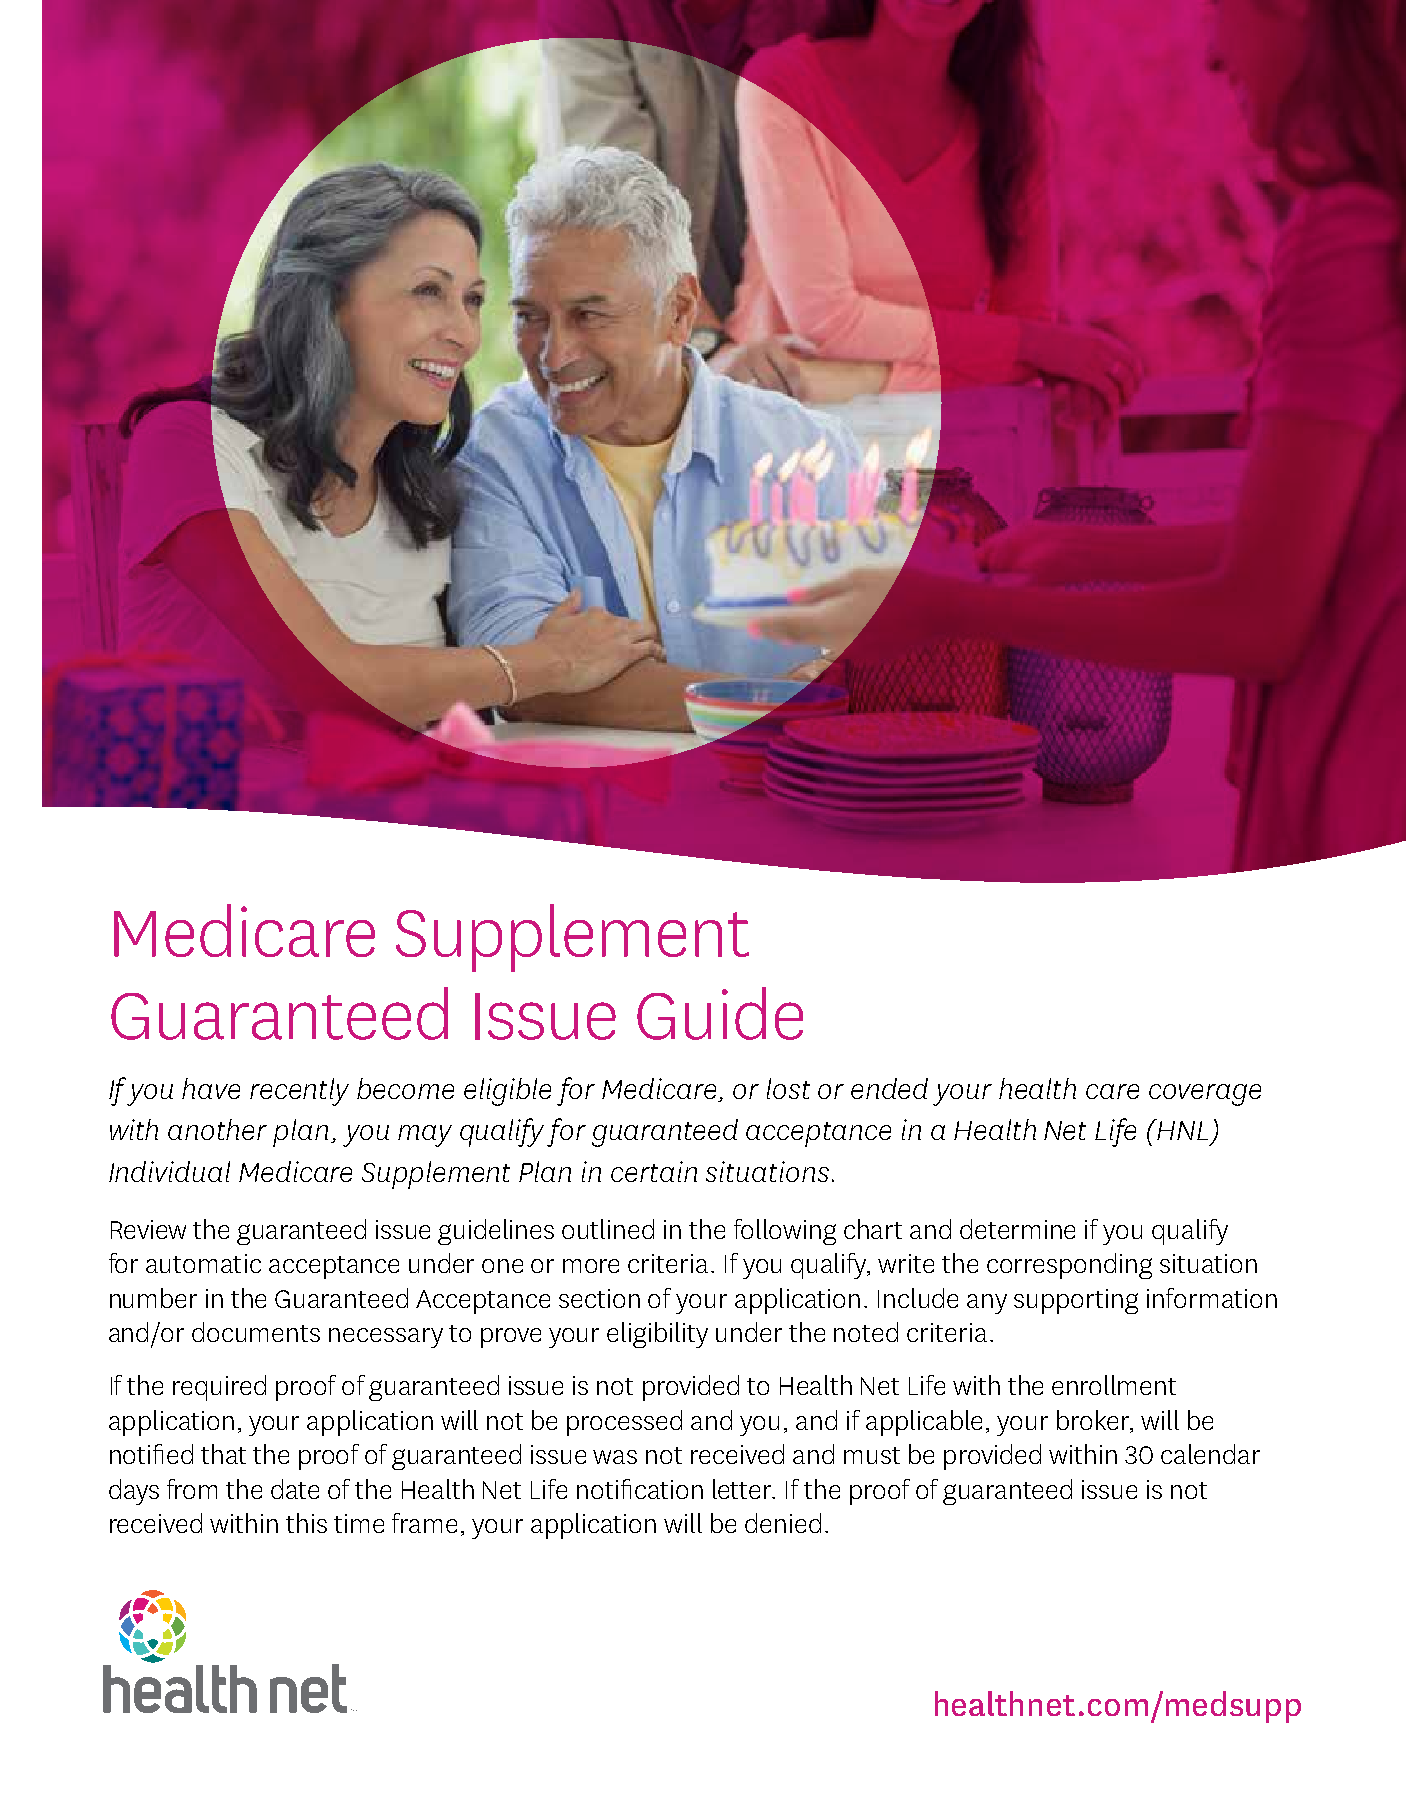 This screenshot has width=1406, height=1819. I want to click on this, so click(306, 1523).
